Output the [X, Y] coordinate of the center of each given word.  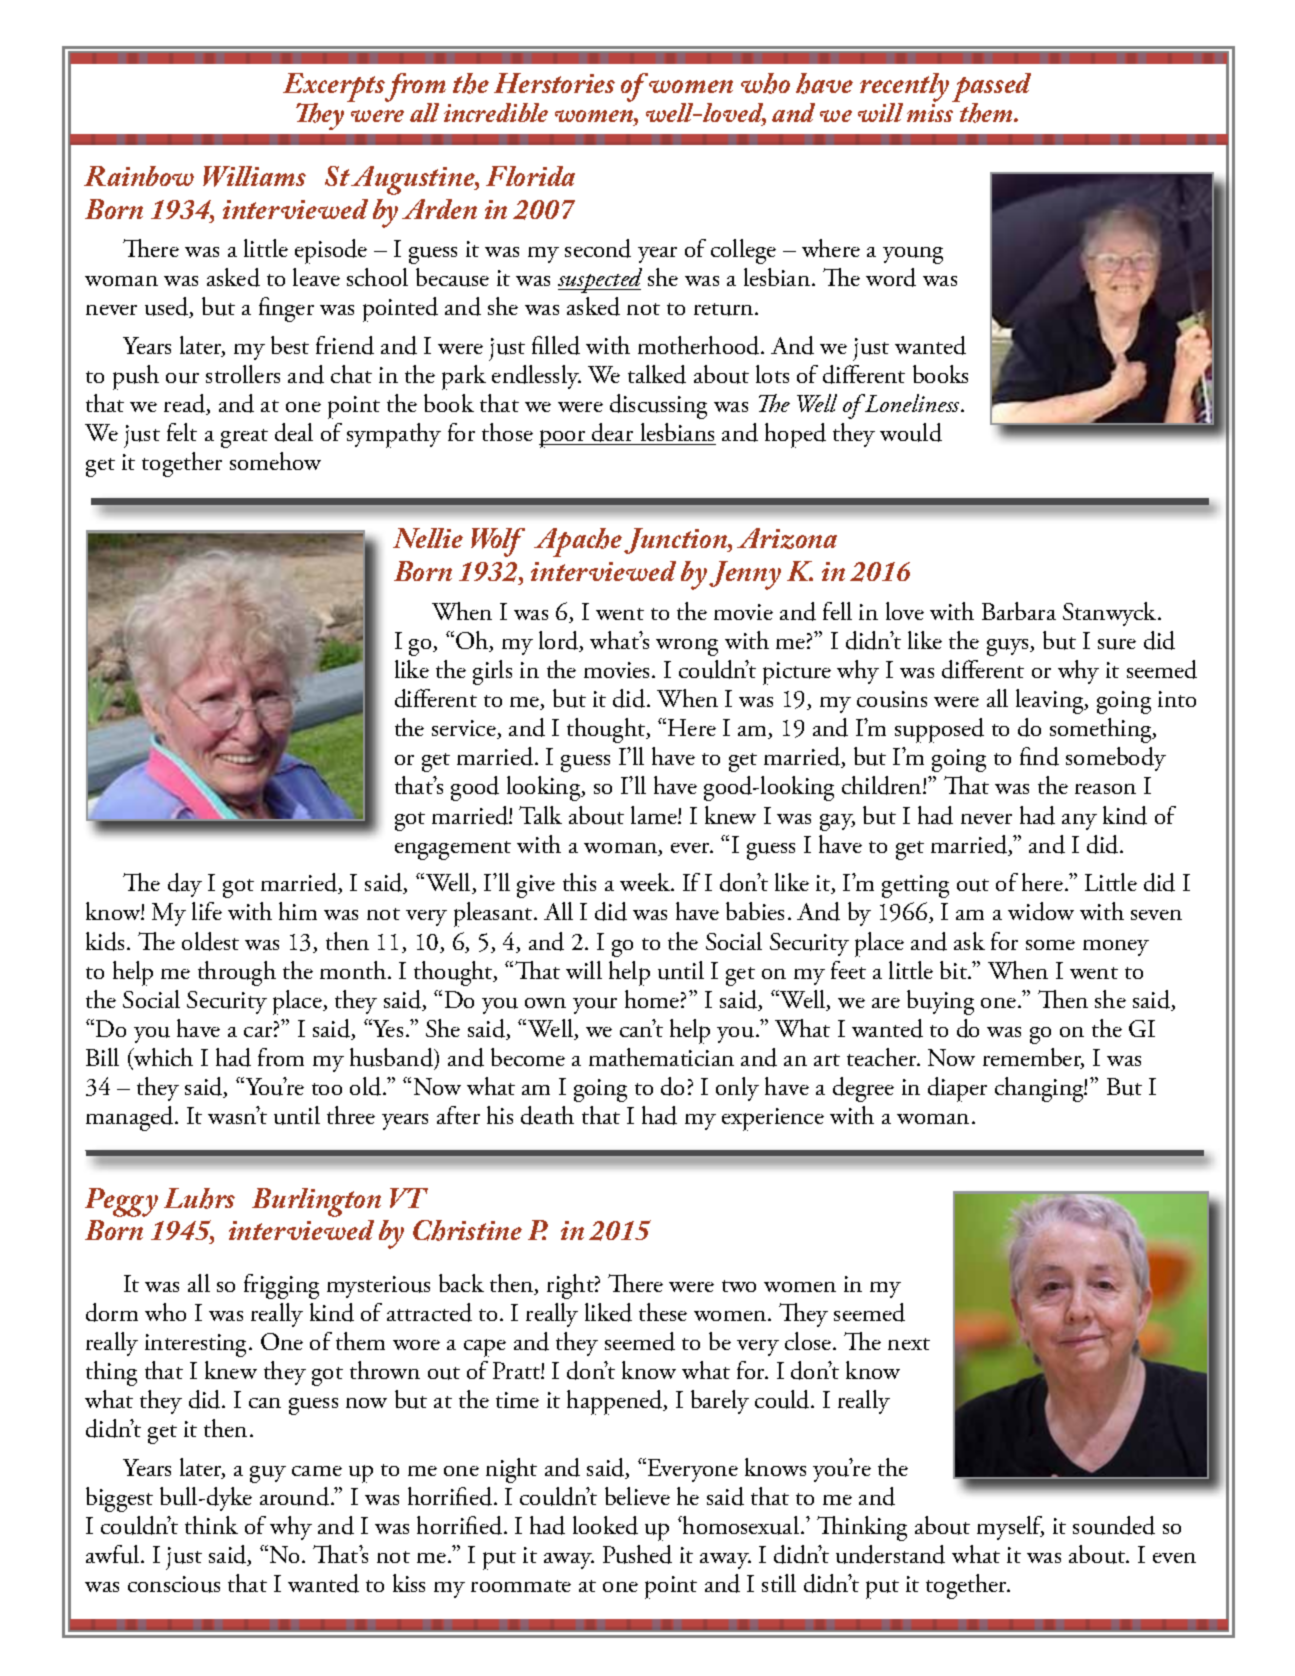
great [244, 438]
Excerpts [335, 88]
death [547, 1115]
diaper [957, 1089]
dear [613, 434]
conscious [174, 1584]
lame [655, 815]
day [185, 885]
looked [605, 1525]
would [911, 432]
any [1079, 822]
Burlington [316, 1202]
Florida [530, 176]
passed [991, 88]
